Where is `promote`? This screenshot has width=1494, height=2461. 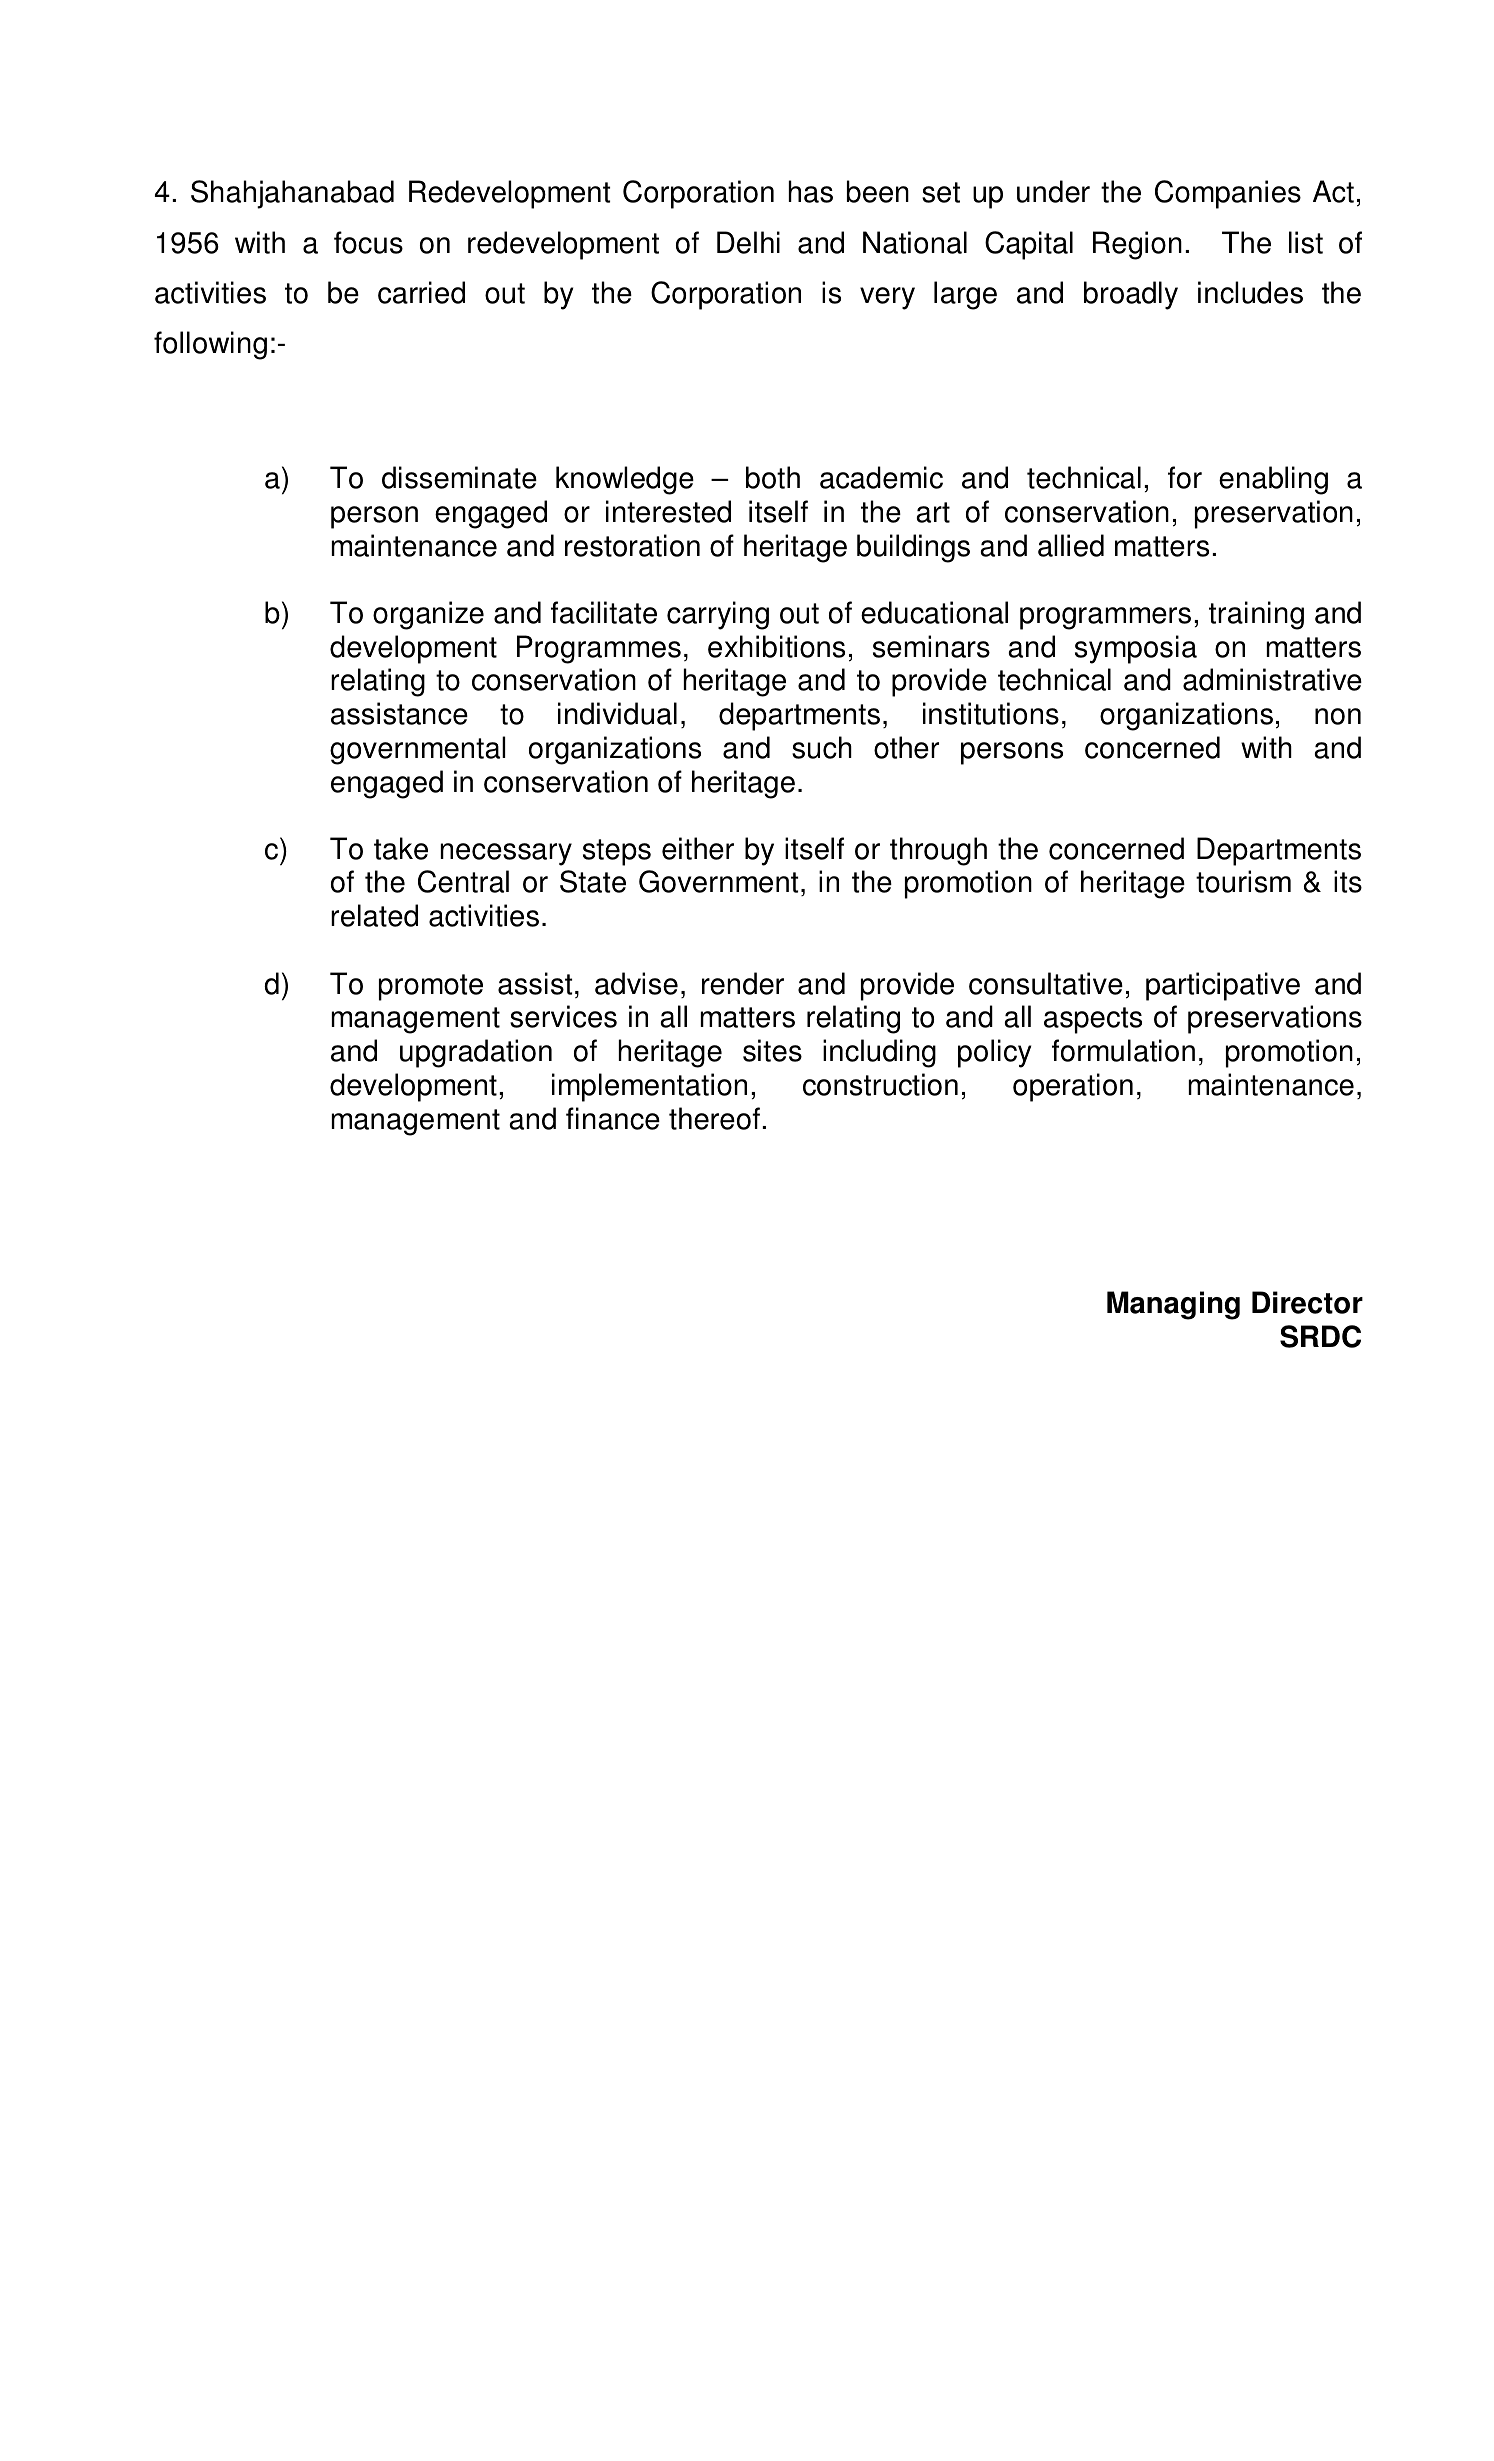 promote is located at coordinates (431, 987).
